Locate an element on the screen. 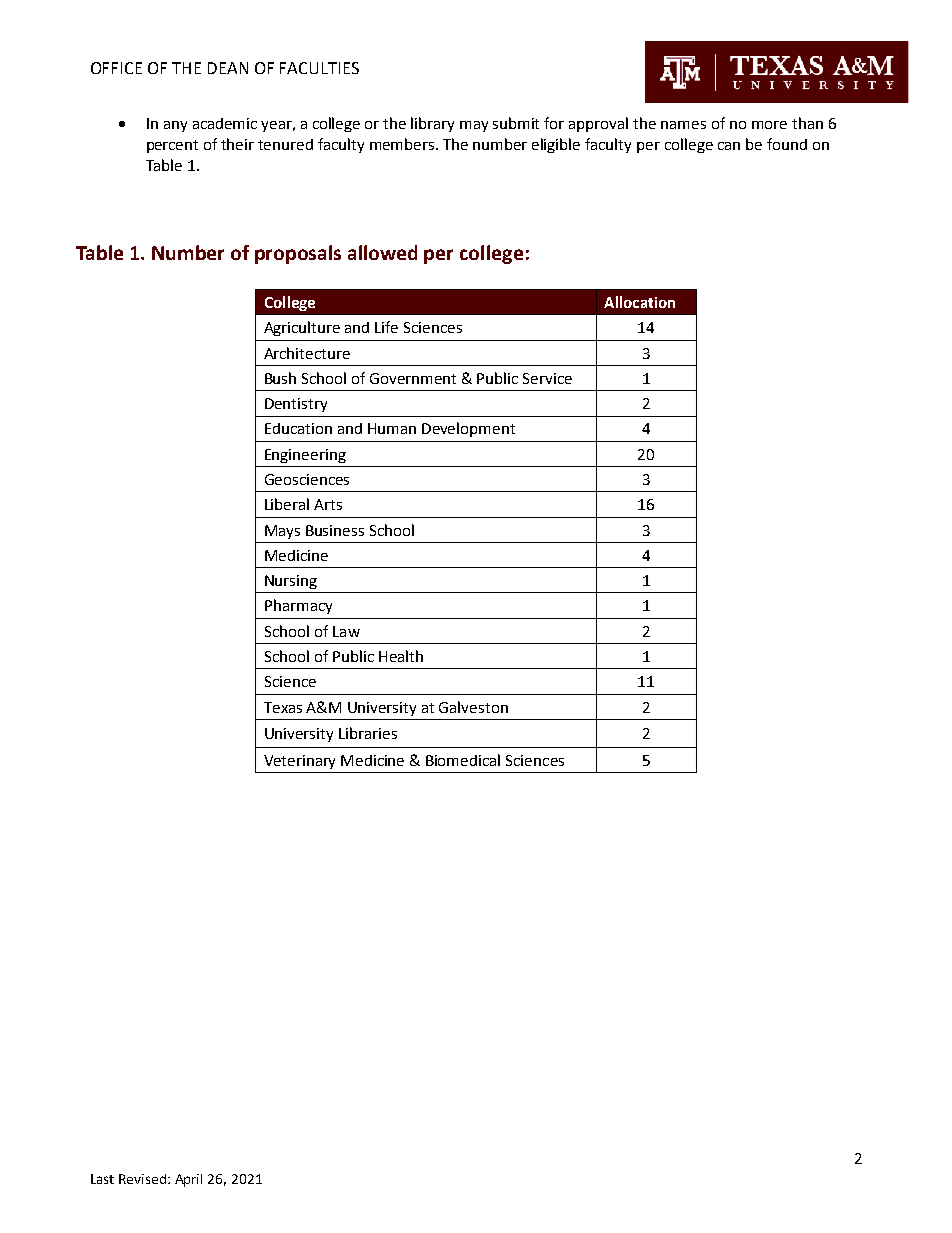  Health is located at coordinates (401, 656).
